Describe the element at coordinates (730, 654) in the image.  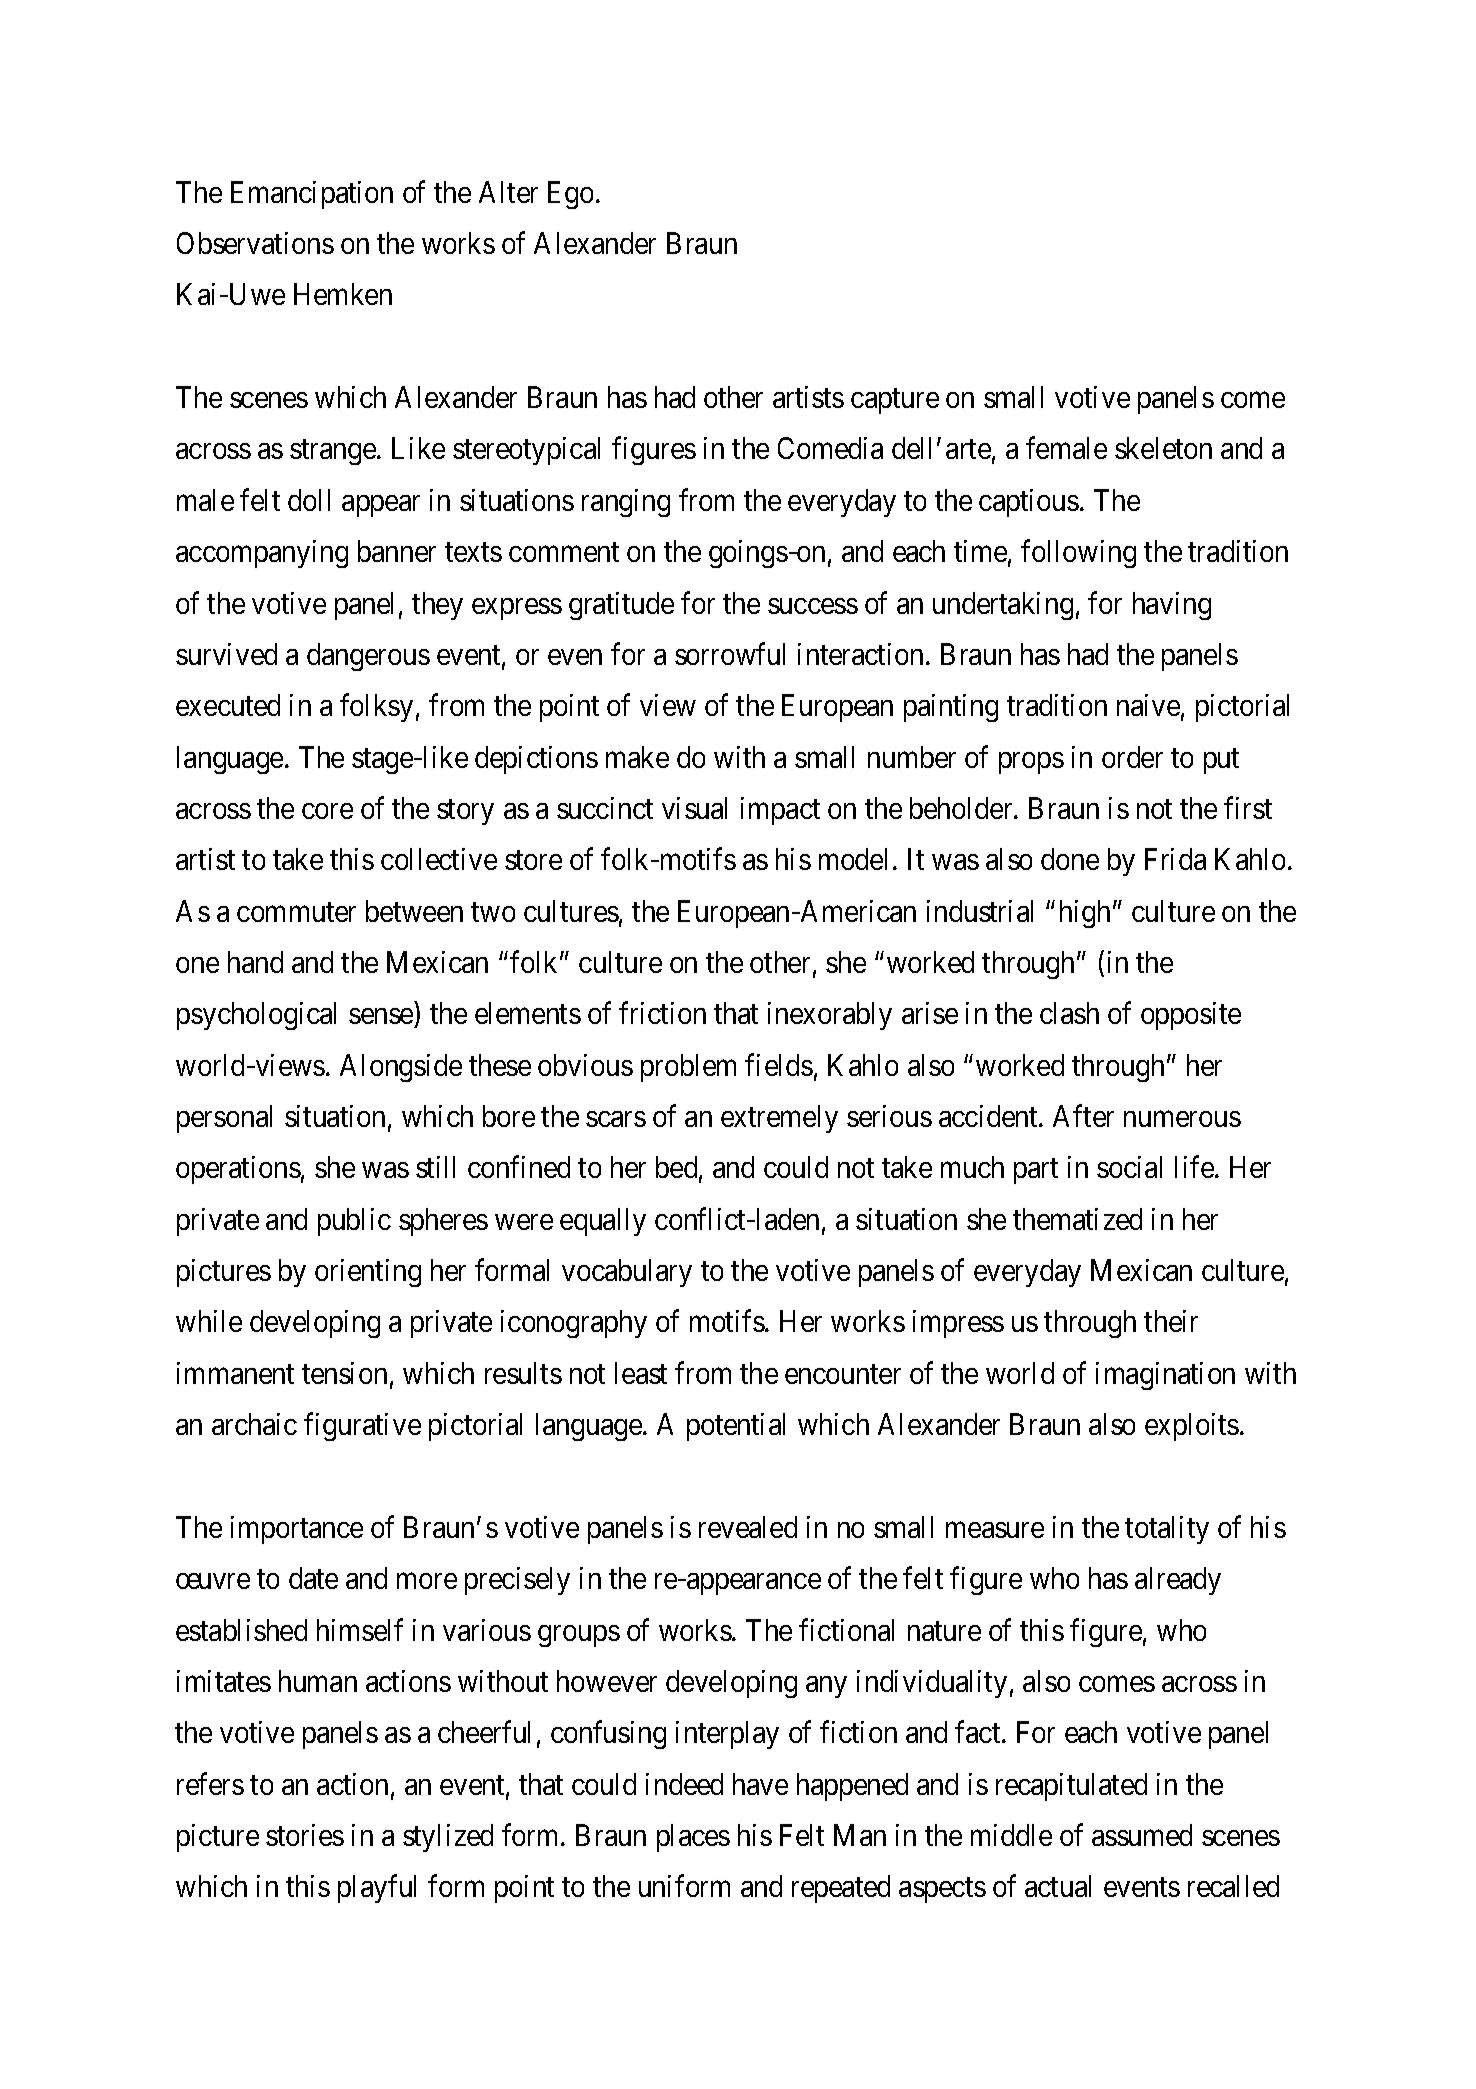
I see `sorrowful` at that location.
